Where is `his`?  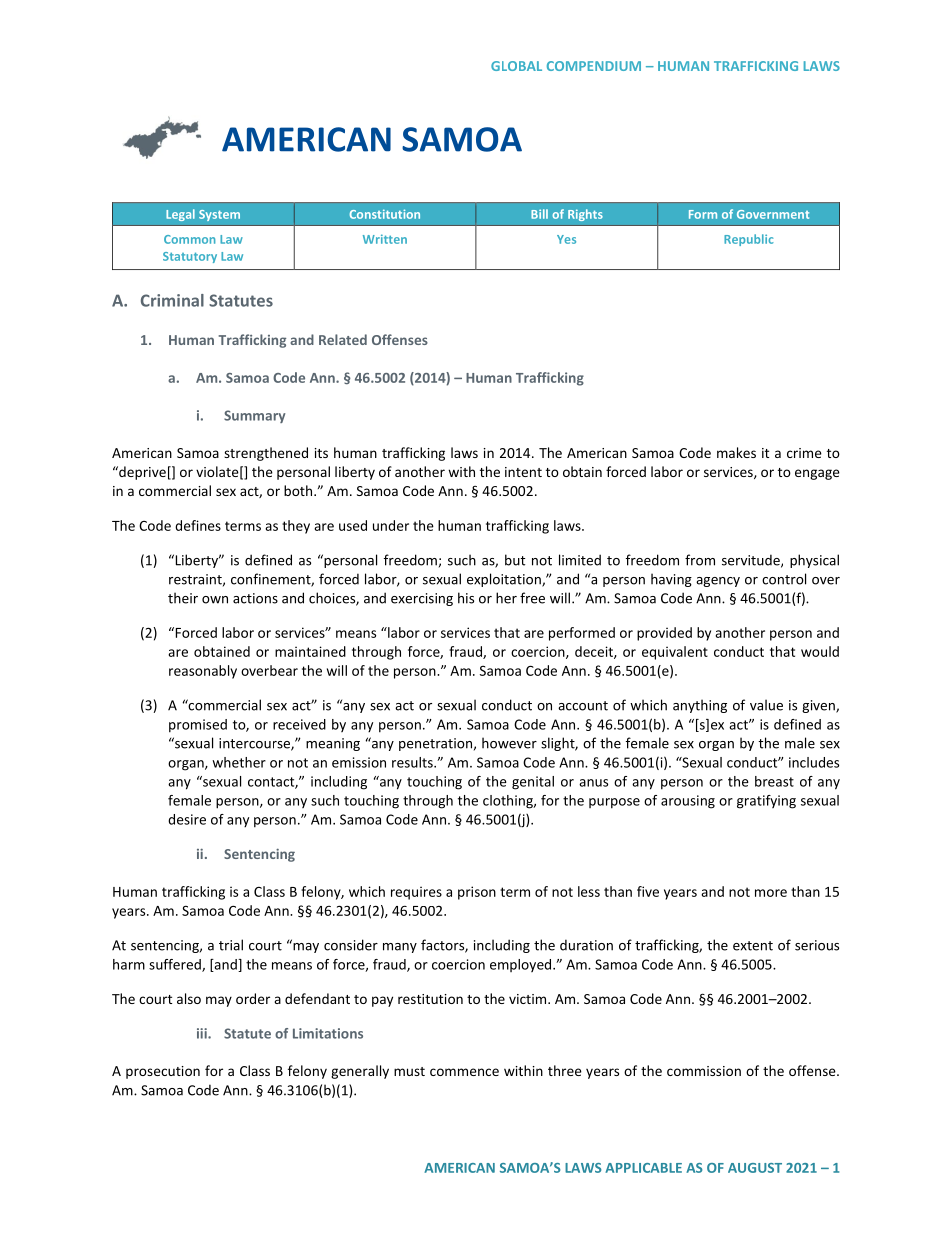
his is located at coordinates (466, 598).
